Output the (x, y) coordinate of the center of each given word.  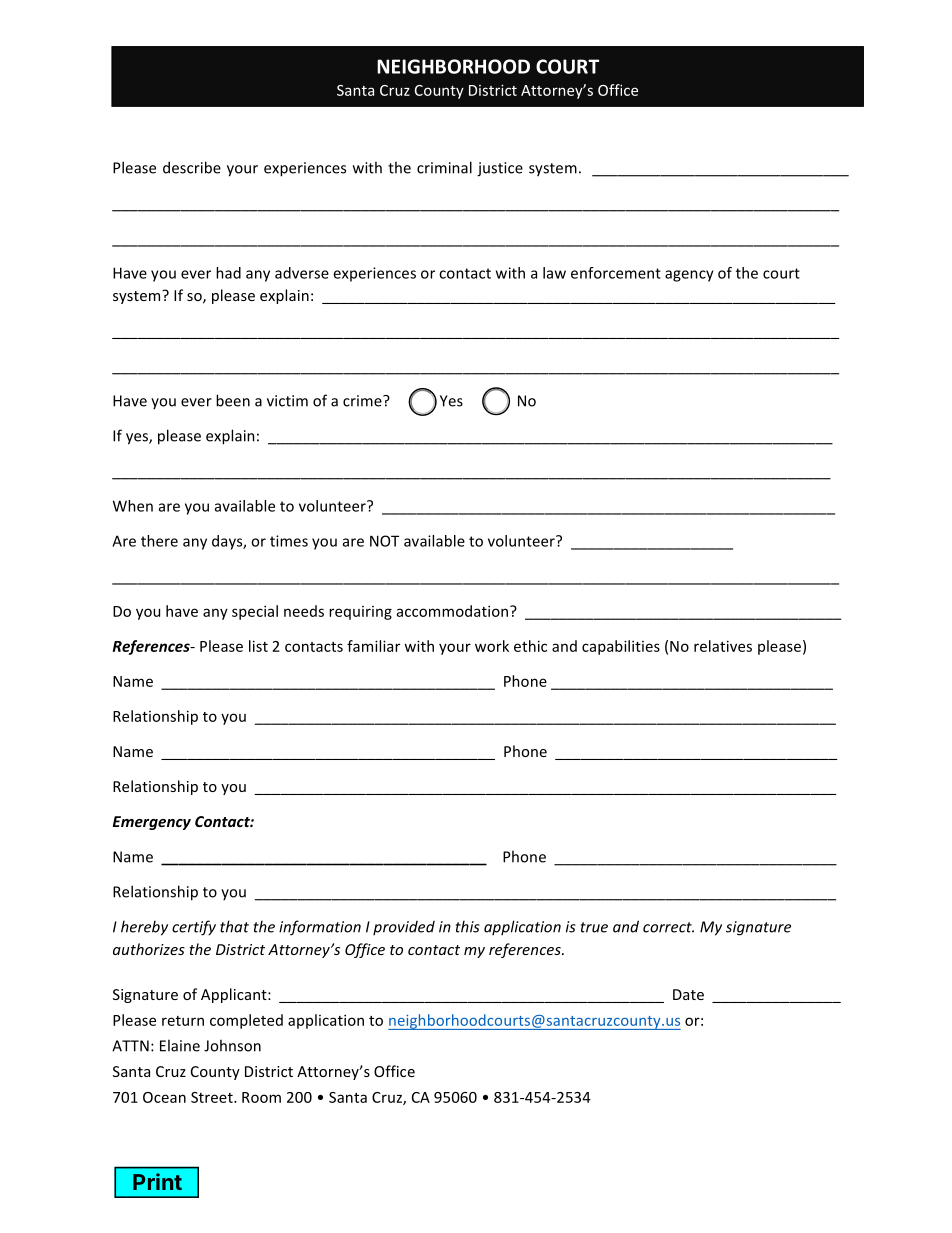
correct (668, 927)
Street (213, 1097)
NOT (384, 541)
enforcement (616, 273)
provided (404, 928)
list (258, 646)
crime (363, 401)
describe (192, 167)
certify (194, 928)
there (159, 541)
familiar (373, 646)
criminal (444, 167)
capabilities (621, 647)
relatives (723, 646)
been (233, 400)
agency (689, 276)
